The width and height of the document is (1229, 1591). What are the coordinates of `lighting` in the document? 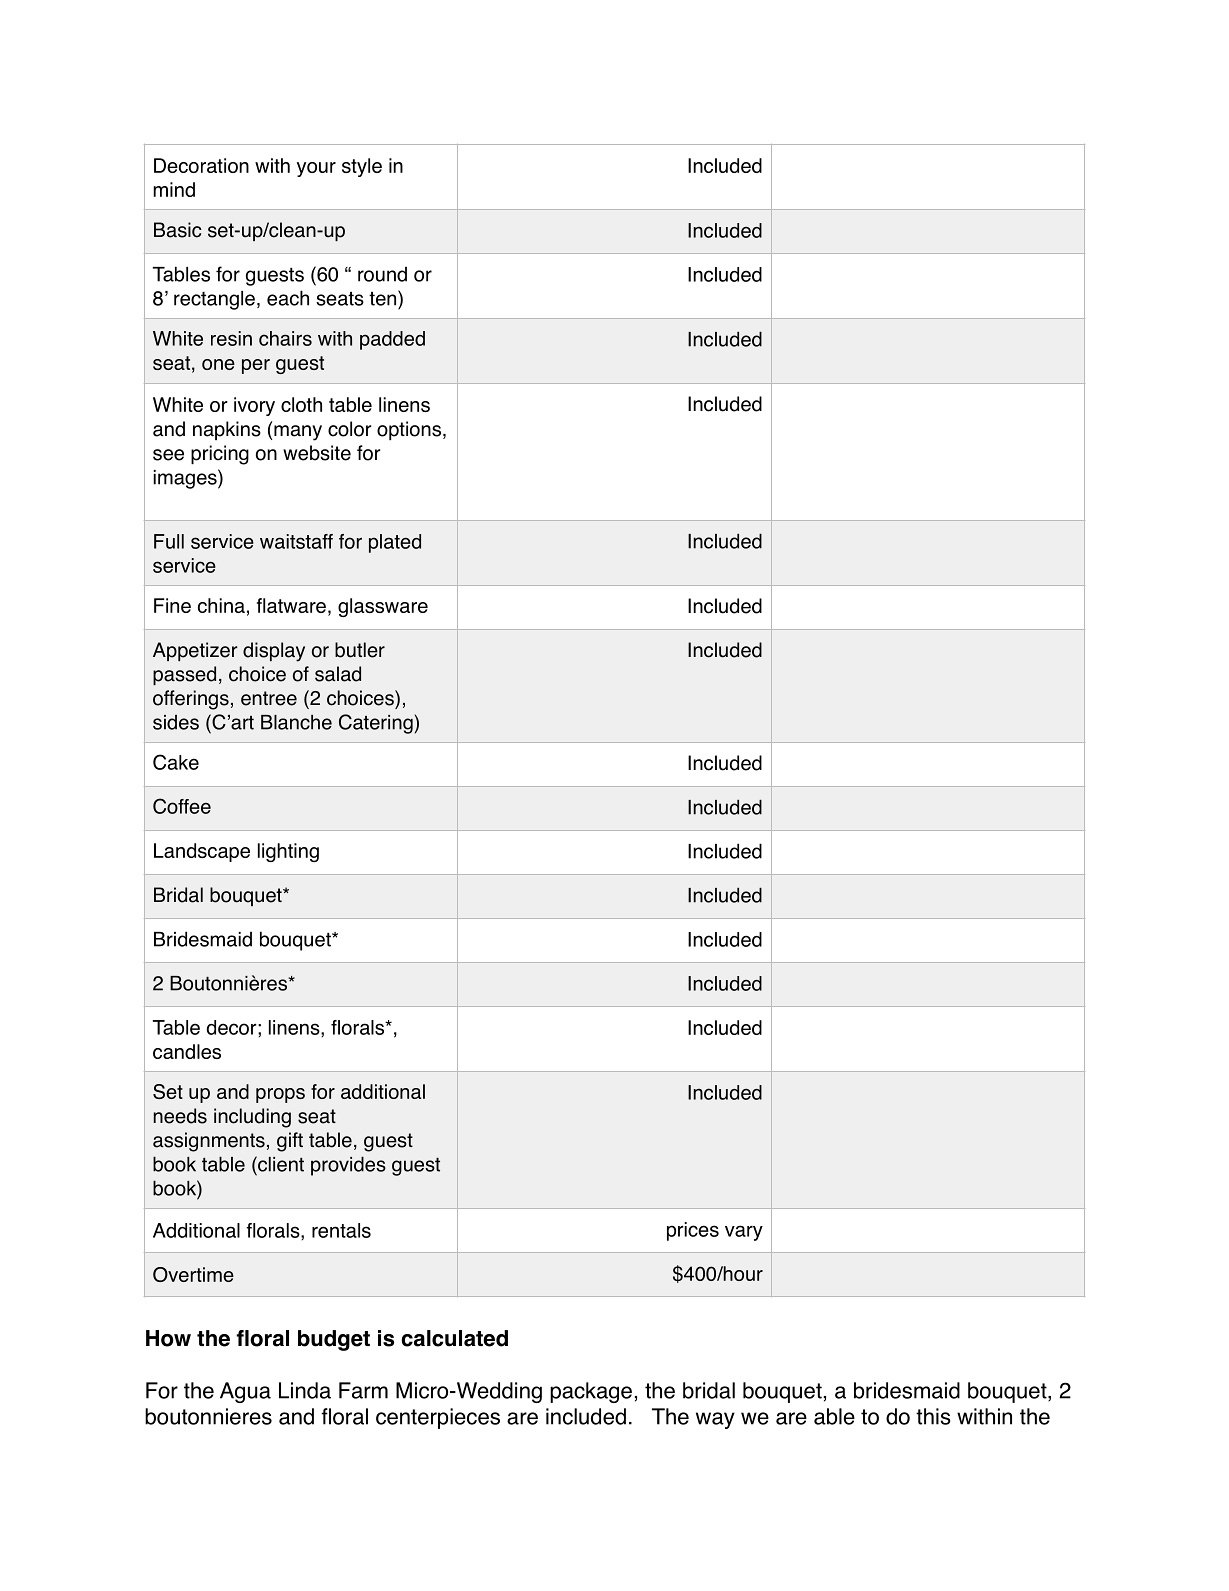 It's located at (288, 852).
